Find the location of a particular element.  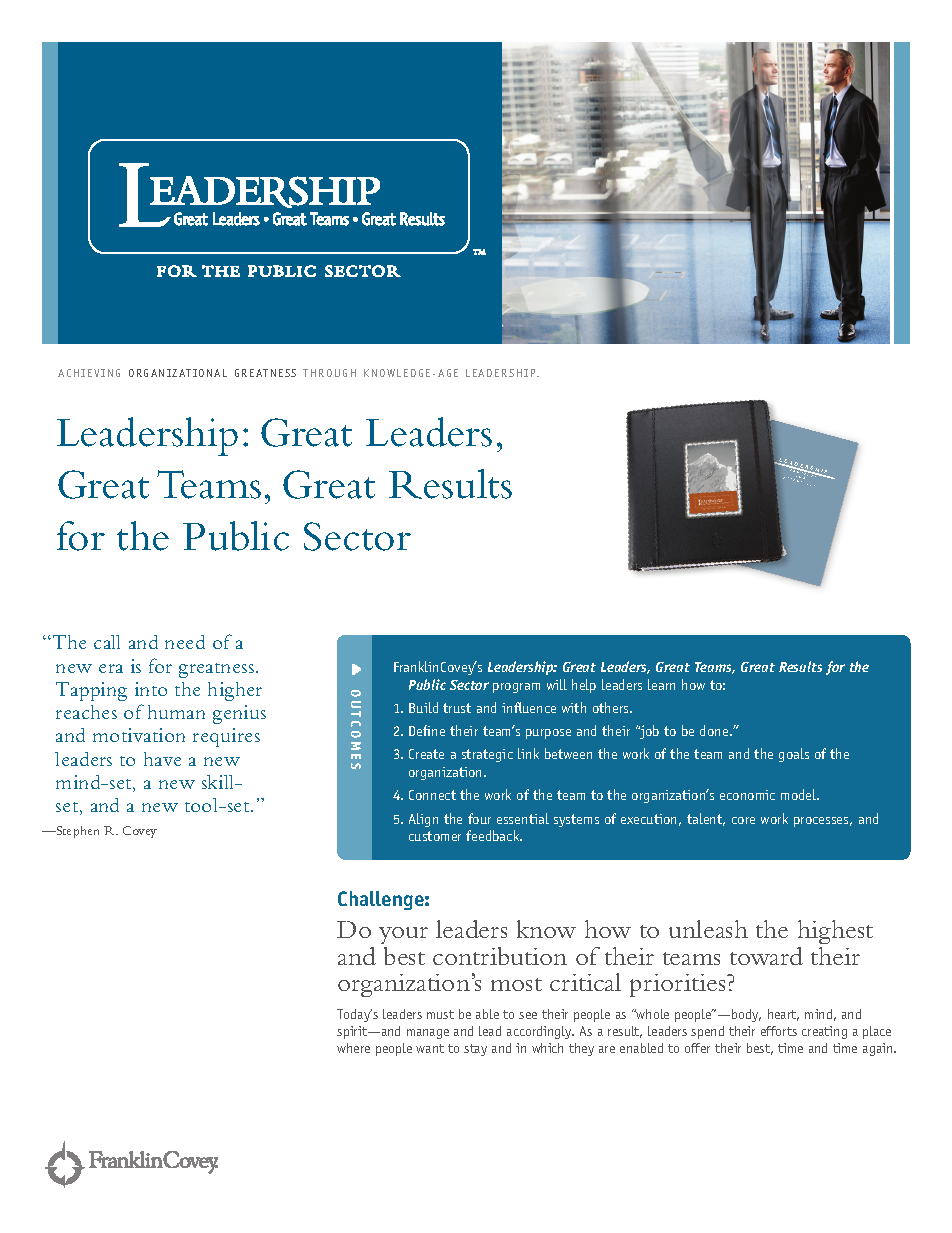

learn is located at coordinates (661, 684).
